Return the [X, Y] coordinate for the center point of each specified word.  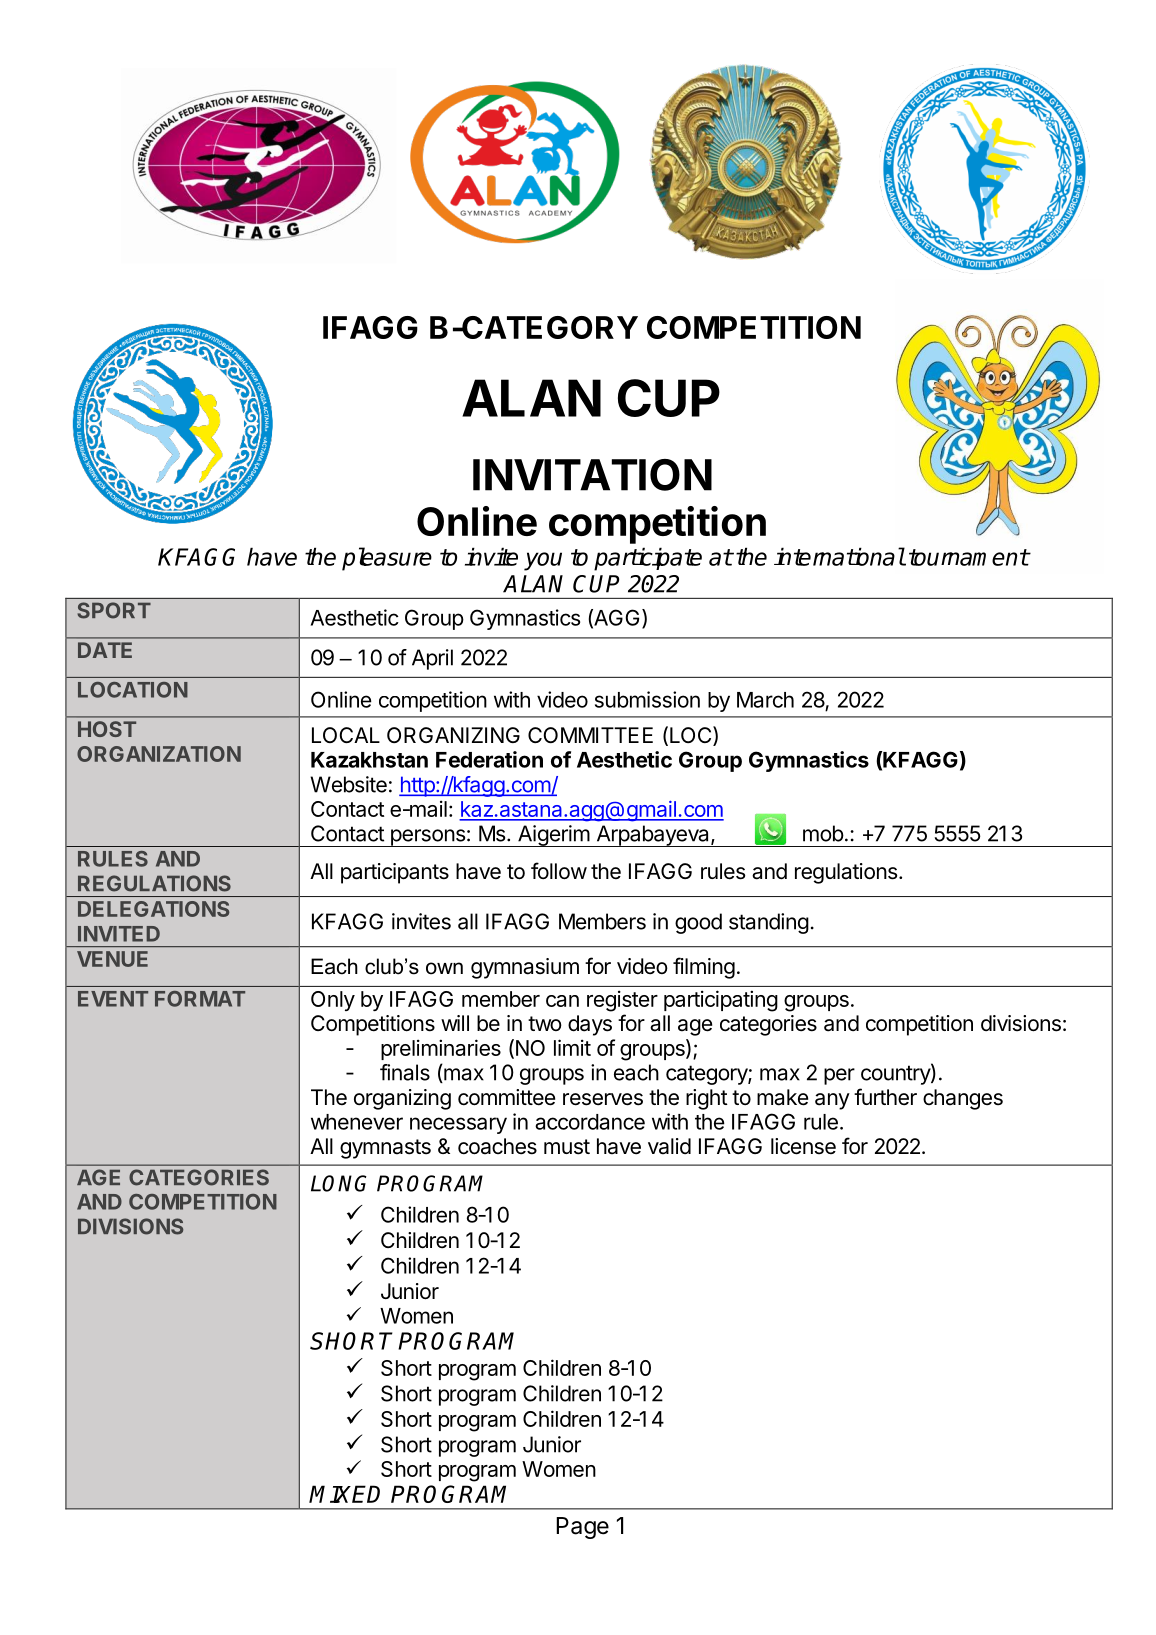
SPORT [114, 610]
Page [582, 1528]
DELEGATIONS [153, 909]
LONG [339, 1183]
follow [559, 871]
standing [769, 923]
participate [648, 559]
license [803, 1146]
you [543, 561]
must [567, 1147]
